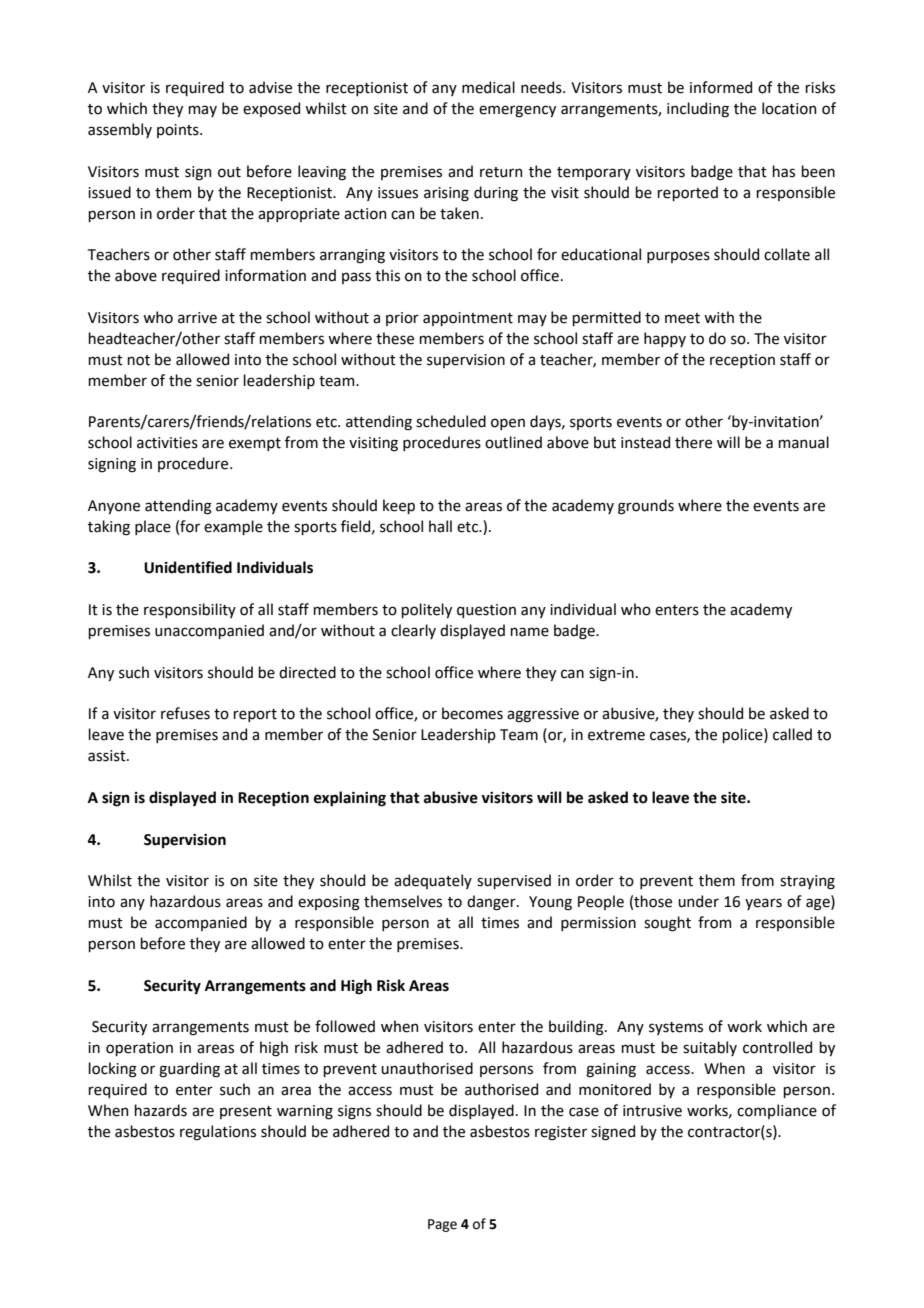  Describe the element at coordinates (442, 1225) in the image. I see `Page` at that location.
